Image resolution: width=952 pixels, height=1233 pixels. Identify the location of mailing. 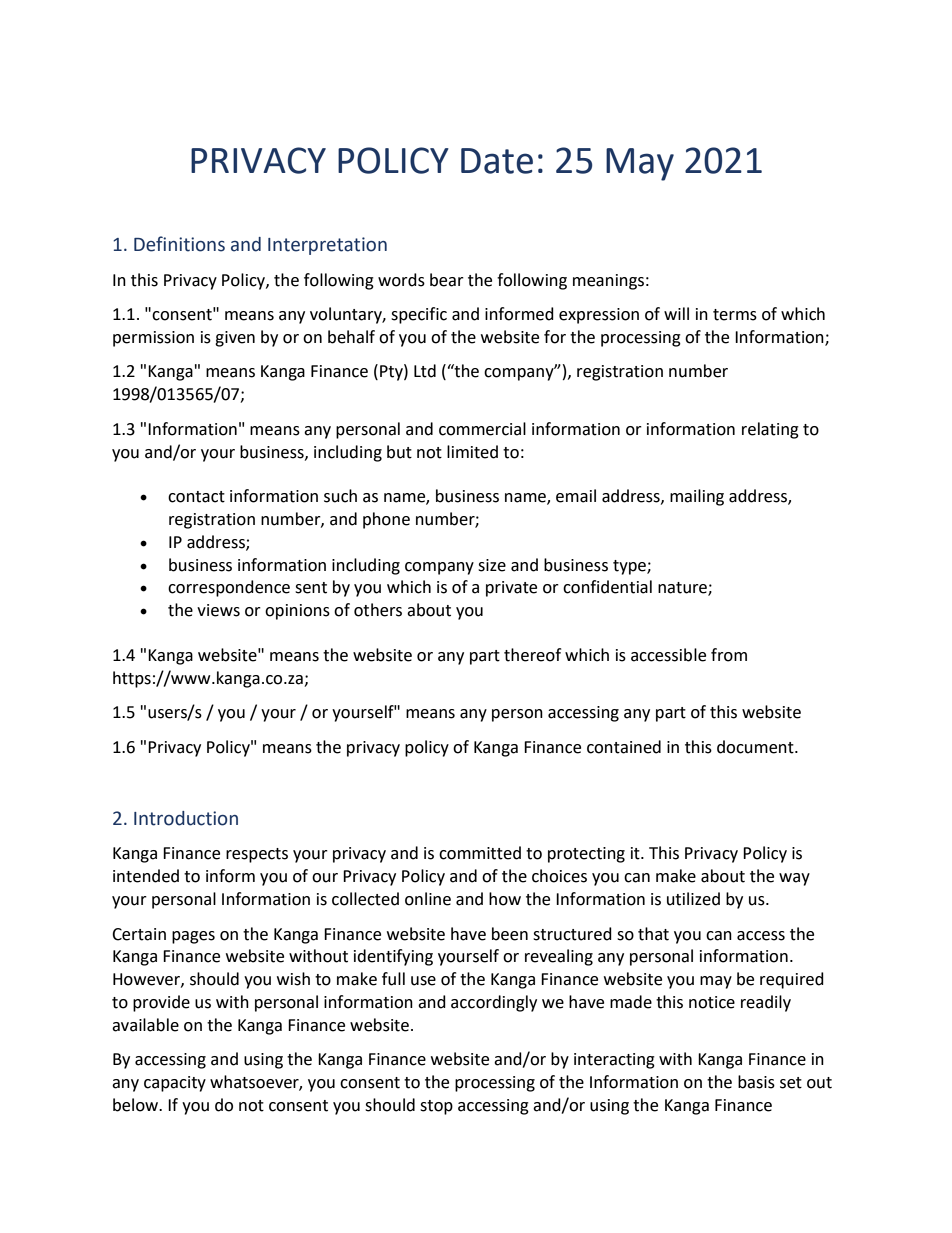
(697, 497).
